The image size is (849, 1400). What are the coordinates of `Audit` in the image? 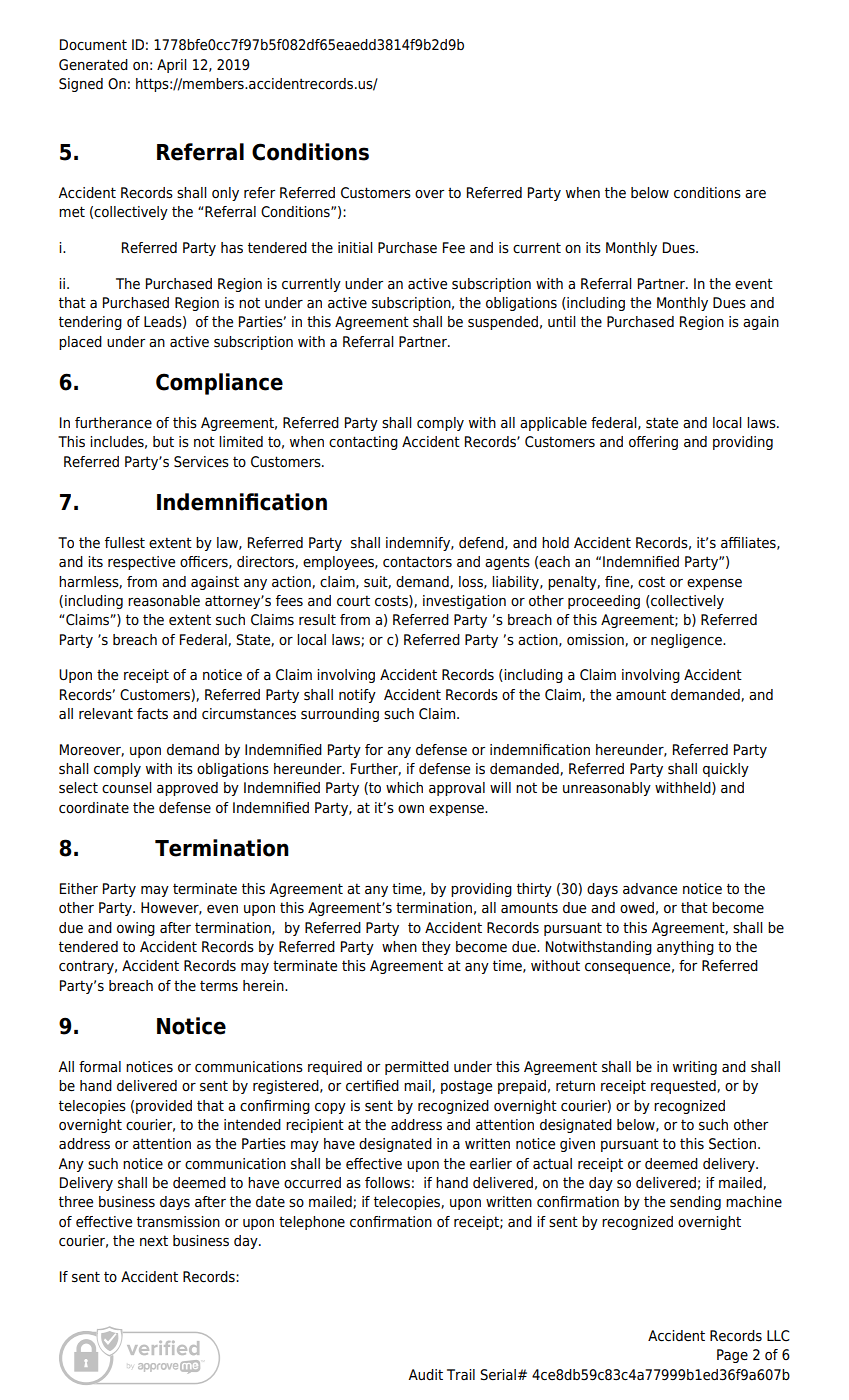 It's located at (425, 1374).
